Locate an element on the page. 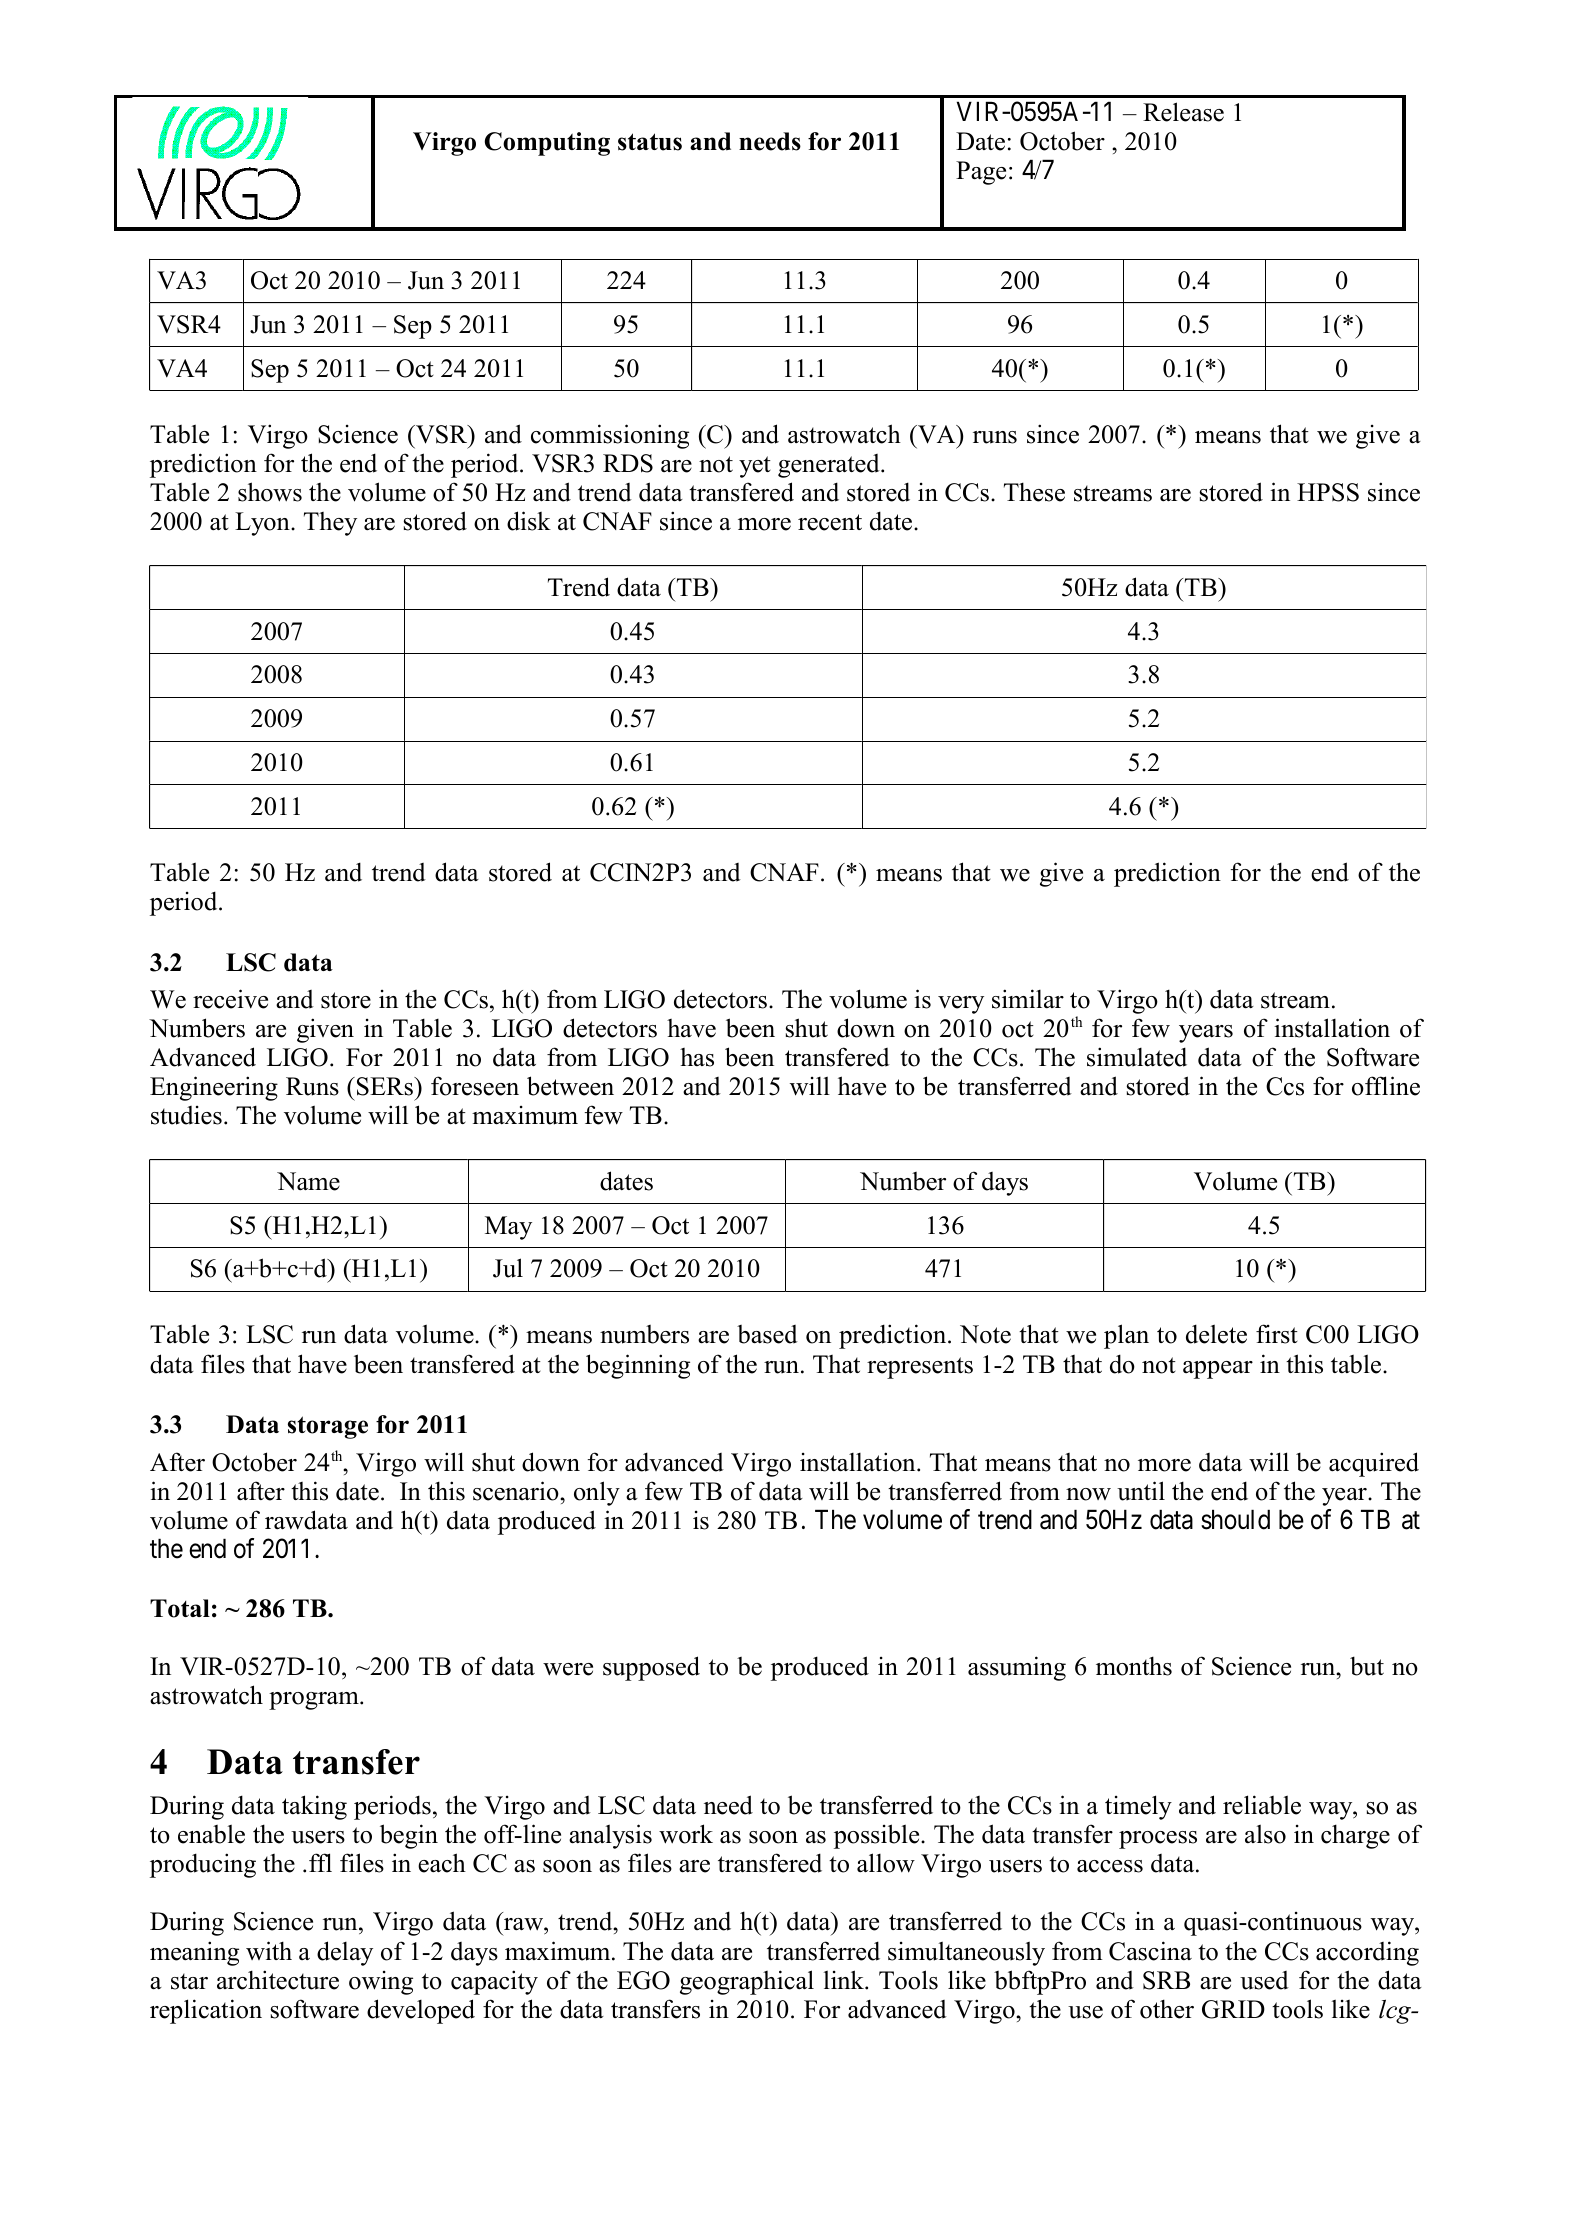  Computing is located at coordinates (547, 144).
